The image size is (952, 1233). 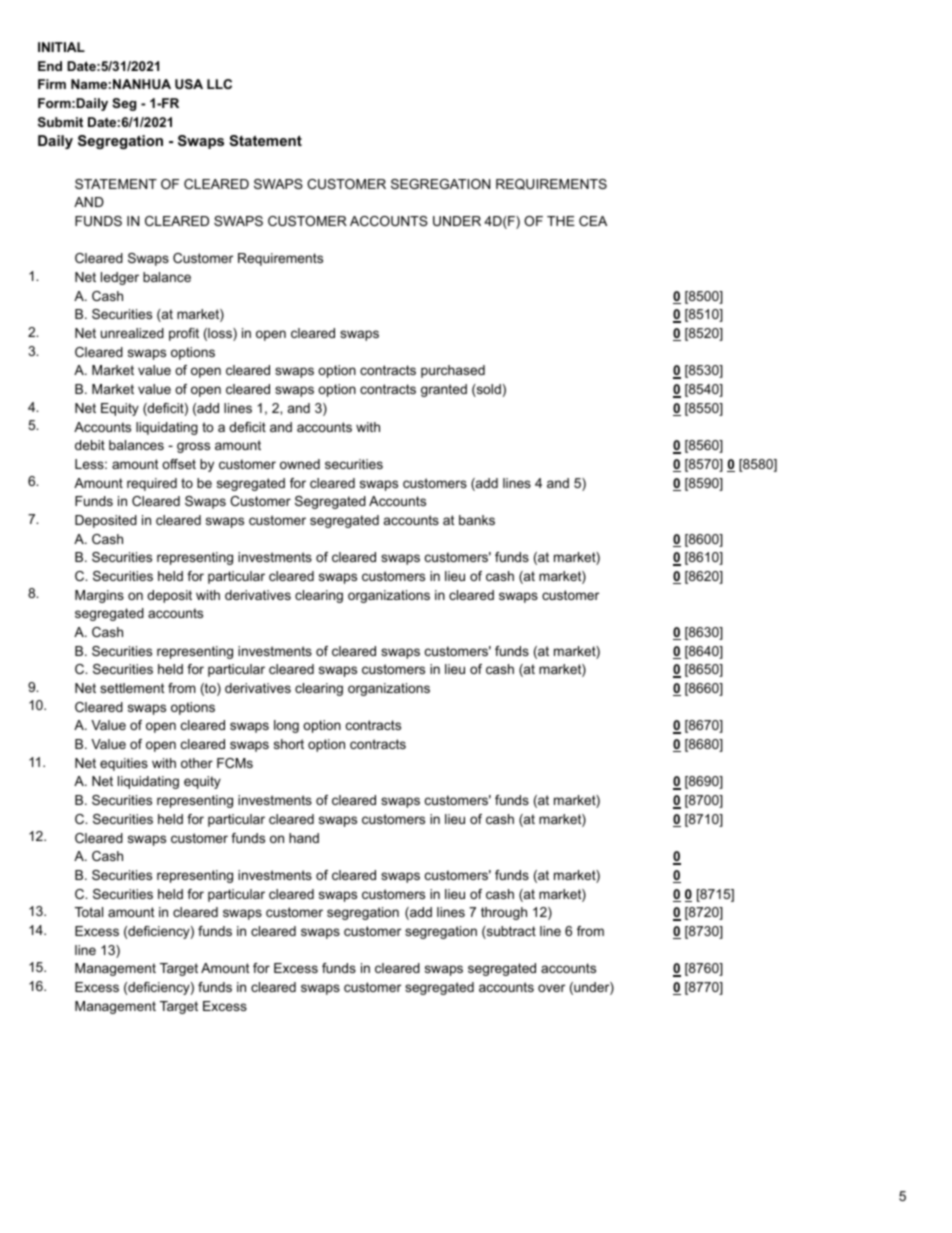 What do you see at coordinates (300, 464) in the document?
I see `owned` at bounding box center [300, 464].
